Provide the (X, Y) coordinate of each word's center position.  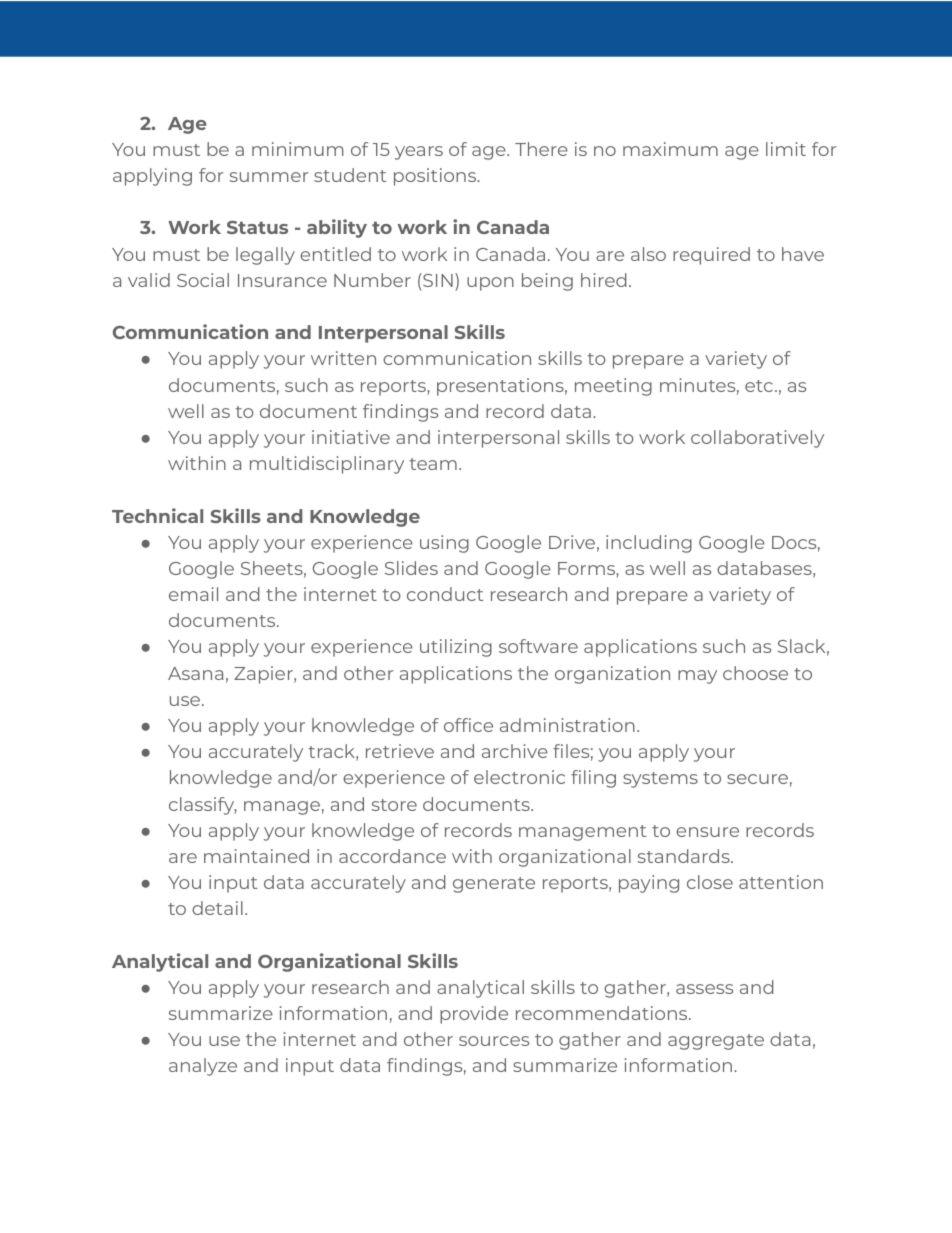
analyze (203, 1067)
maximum (670, 149)
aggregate (716, 1042)
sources (494, 1041)
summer (269, 177)
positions (436, 177)
